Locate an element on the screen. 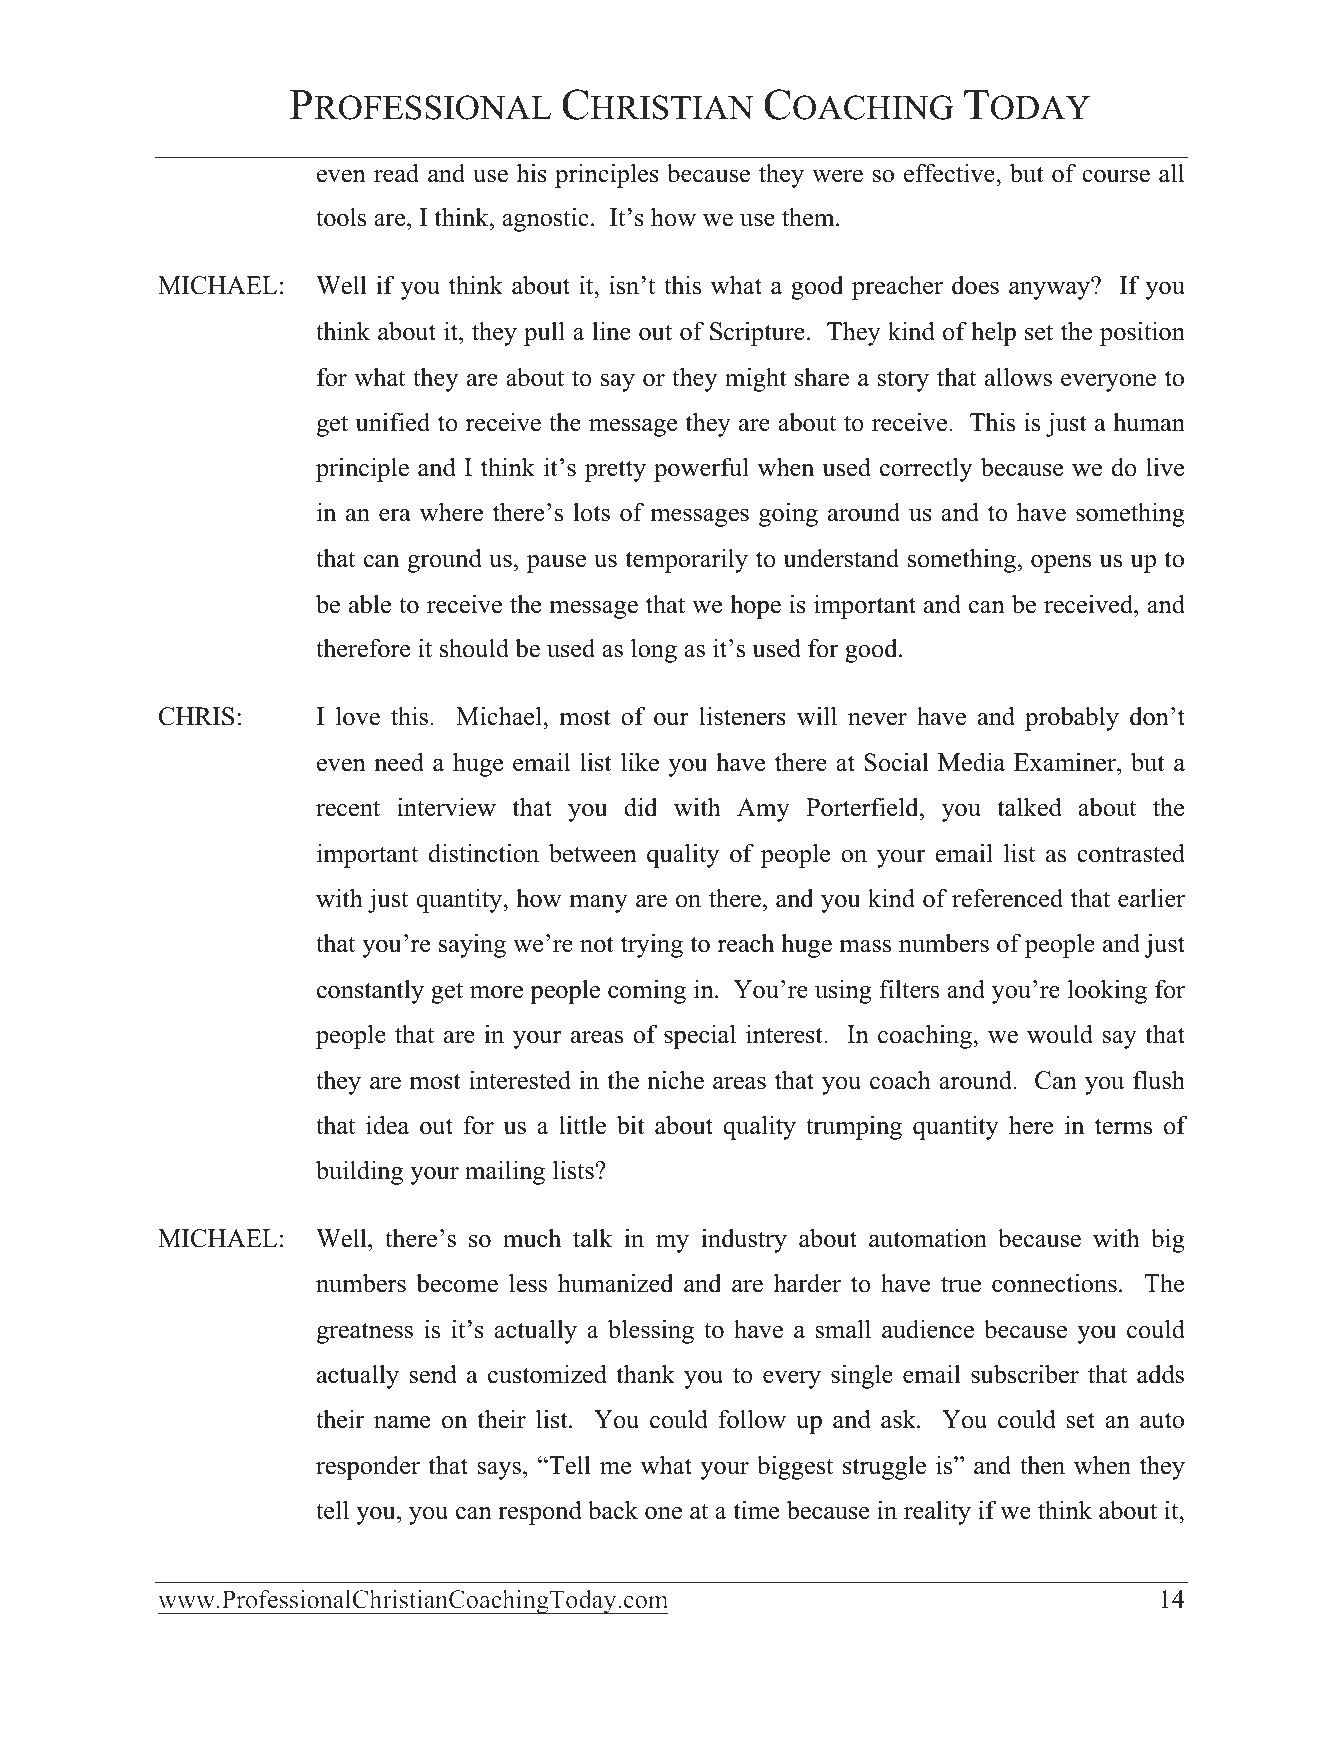 The width and height of the screenshot is (1343, 1738). terms is located at coordinates (1123, 1126).
